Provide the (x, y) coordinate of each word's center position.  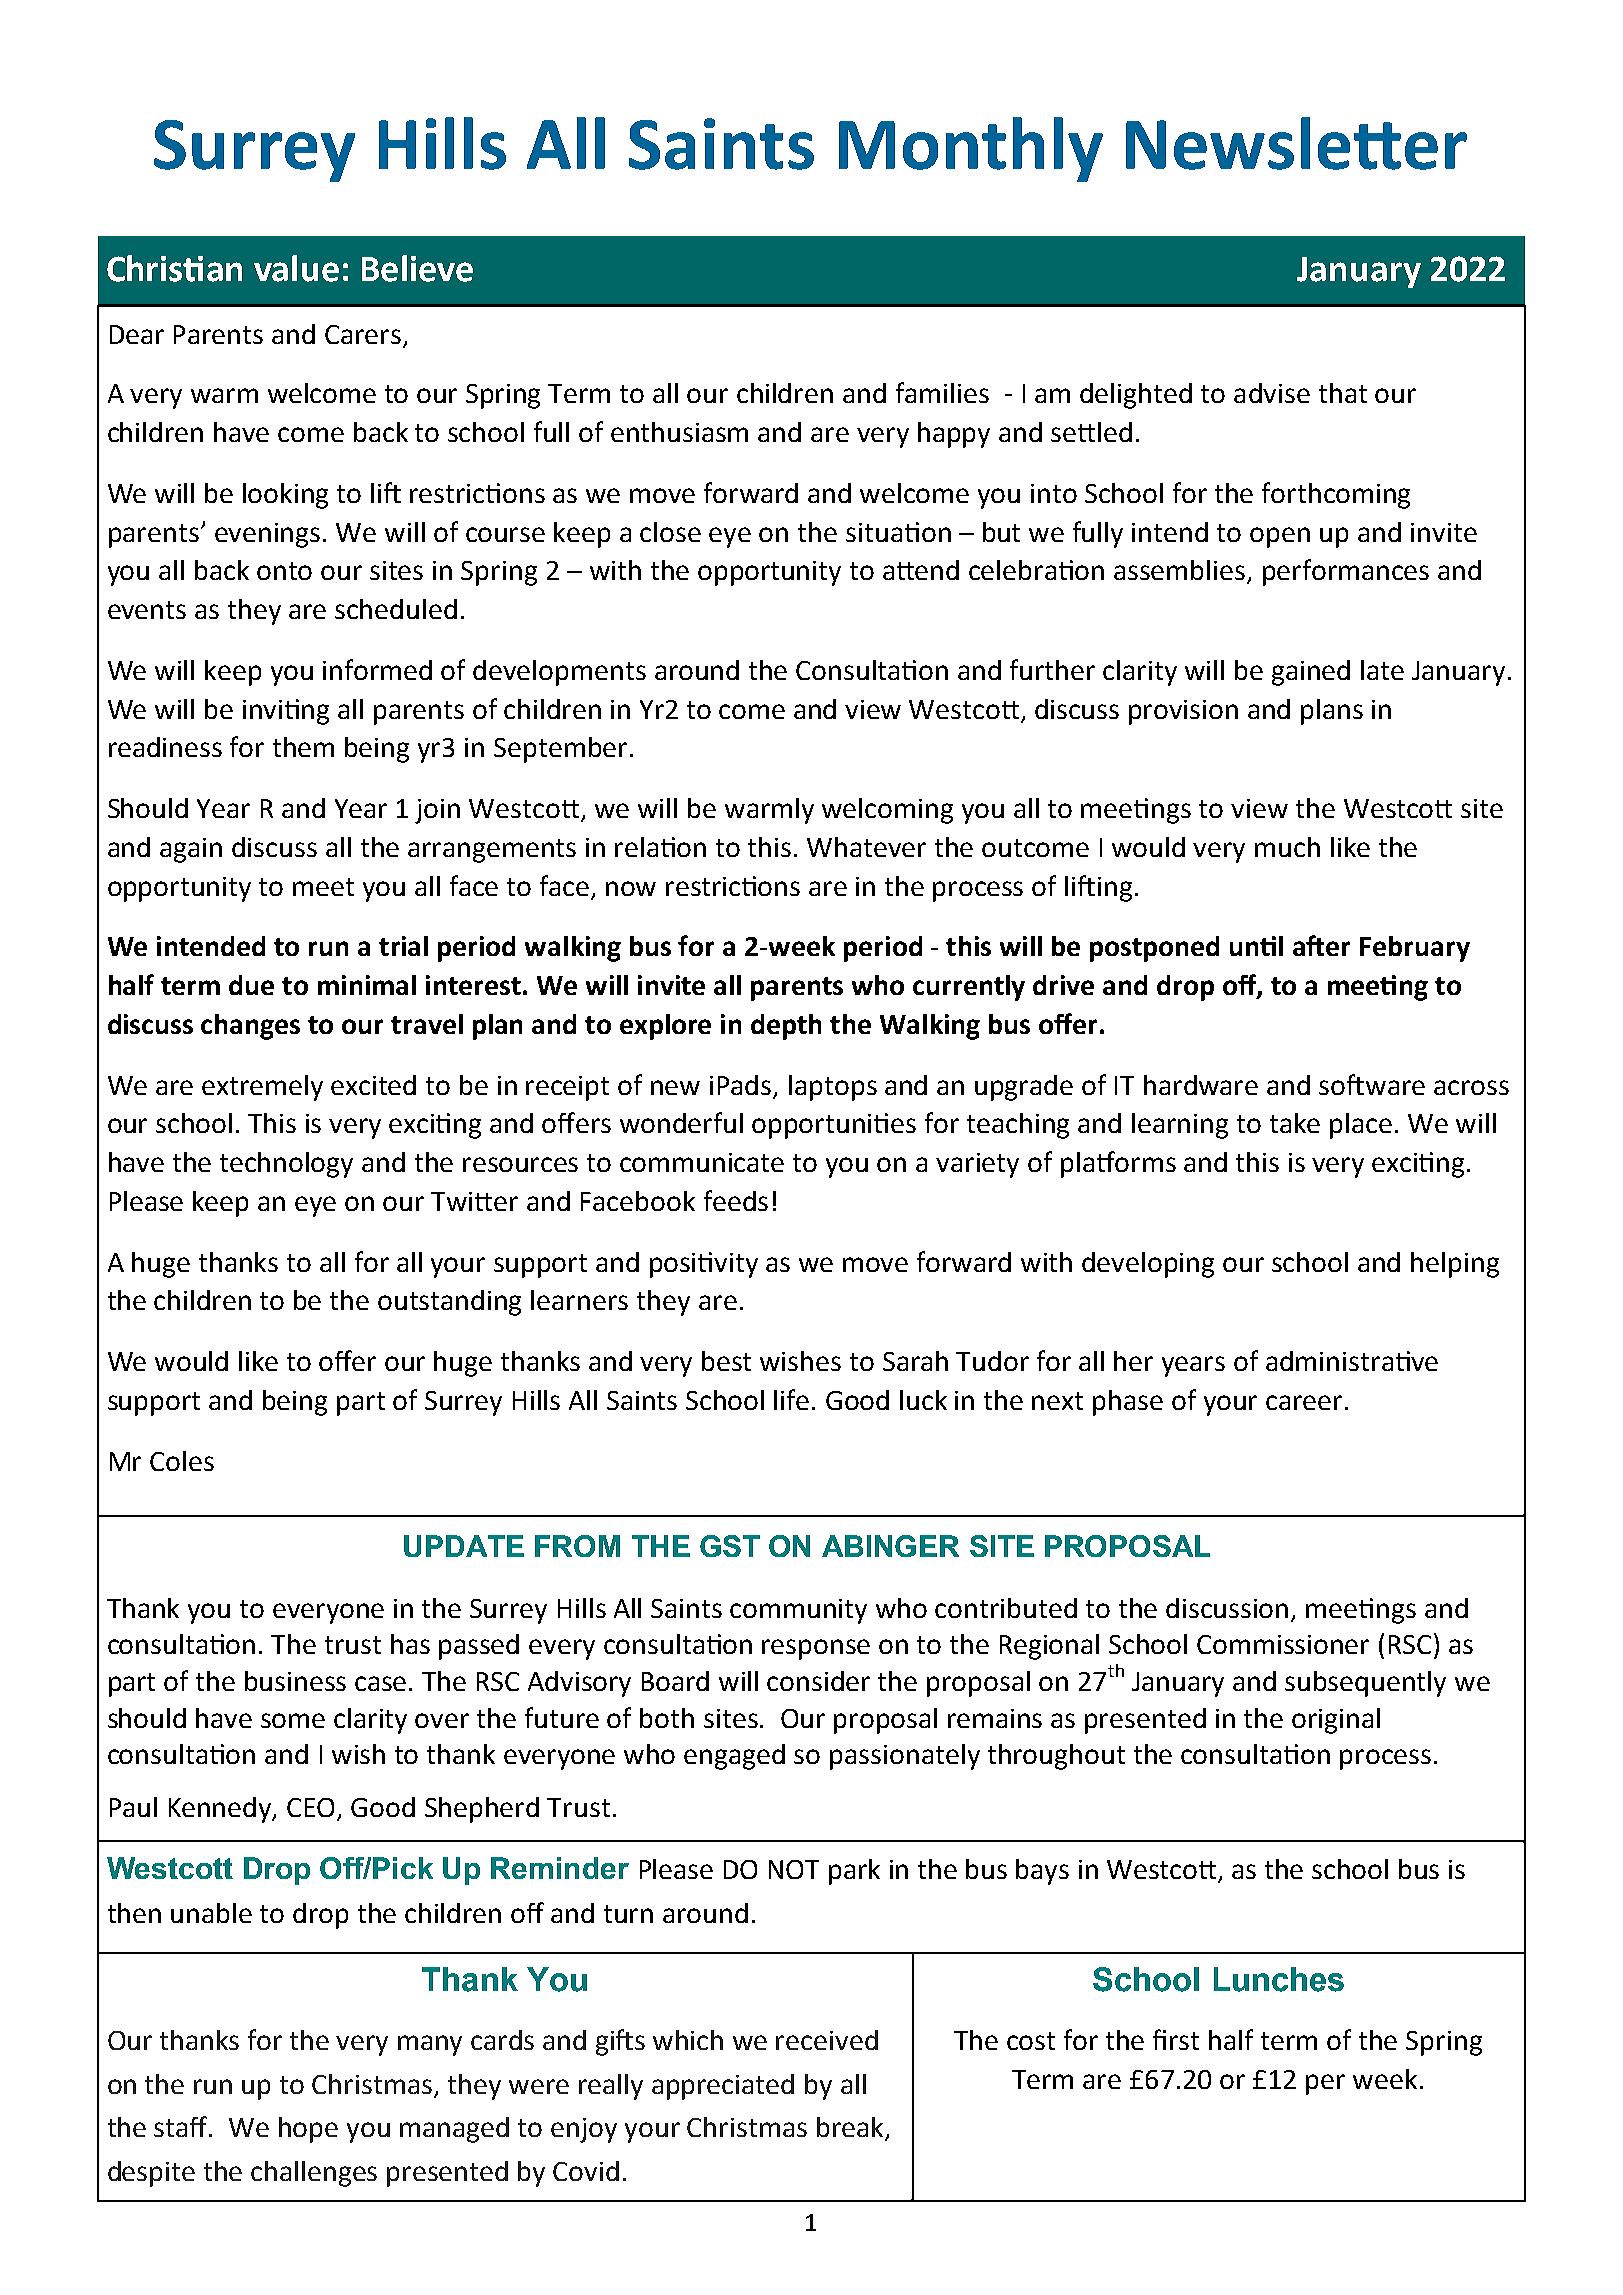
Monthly (971, 149)
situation (898, 532)
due (251, 985)
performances (1346, 572)
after (1321, 945)
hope (308, 2130)
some (293, 1720)
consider (818, 1681)
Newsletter (1296, 143)
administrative (1352, 1361)
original (1336, 1721)
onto (284, 571)
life (791, 1399)
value (296, 268)
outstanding (449, 1303)
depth (786, 1027)
